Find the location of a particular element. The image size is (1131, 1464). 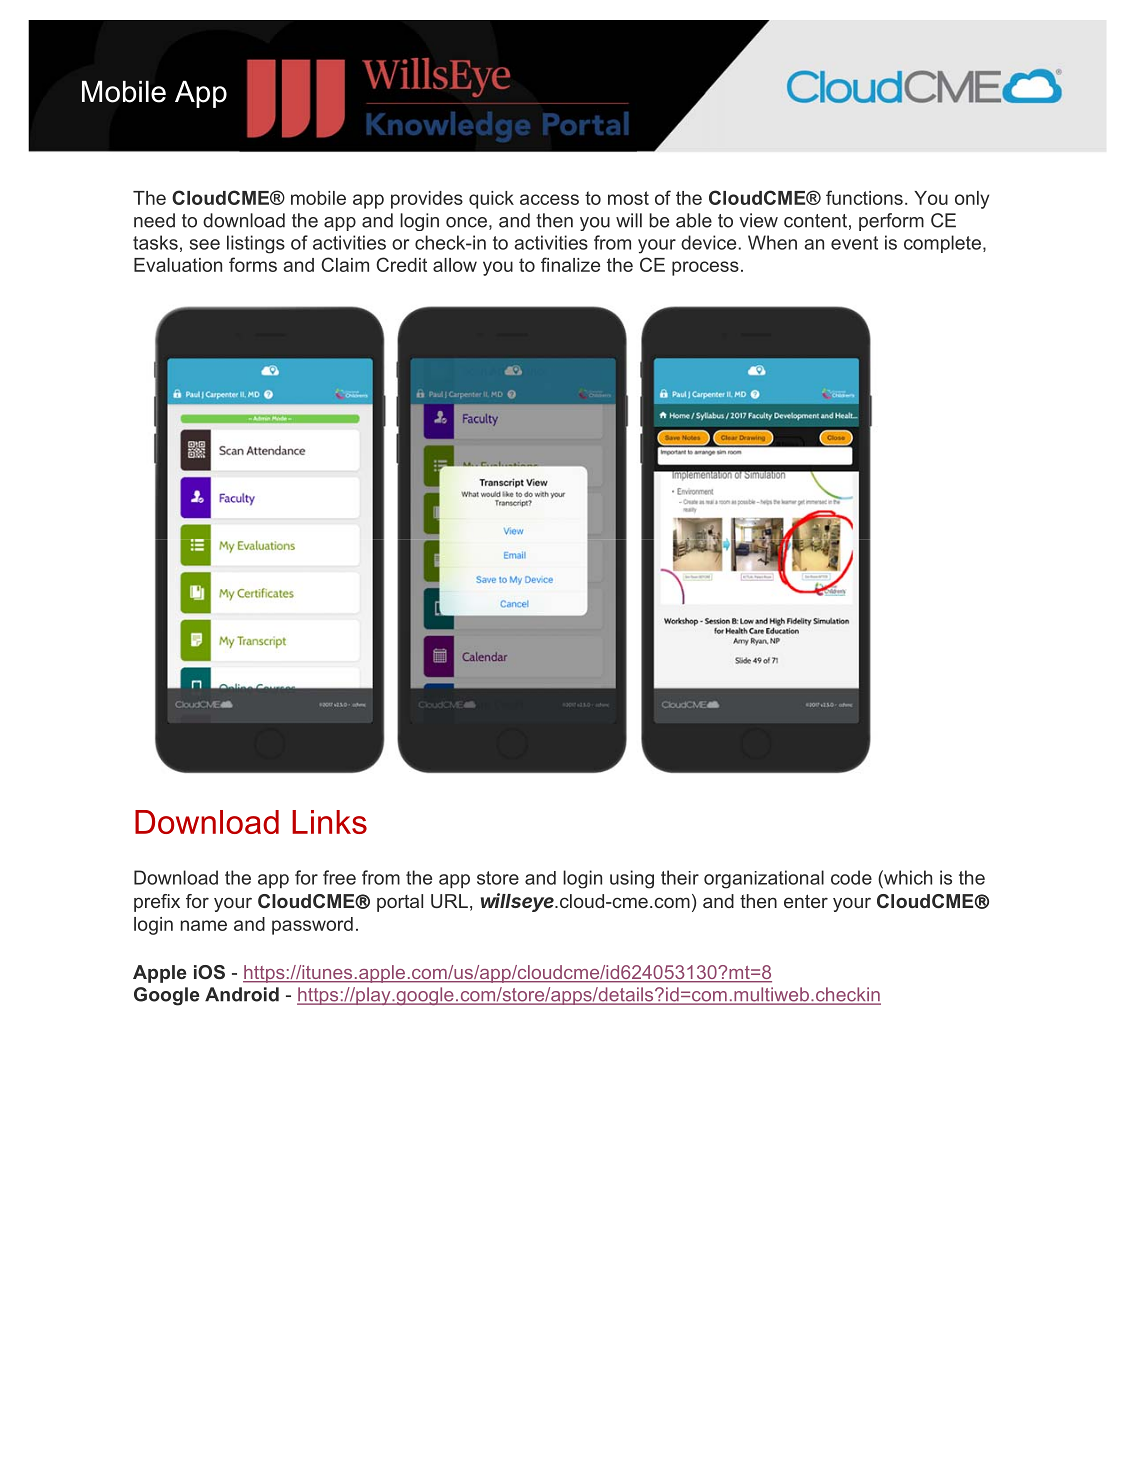

free is located at coordinates (339, 877).
